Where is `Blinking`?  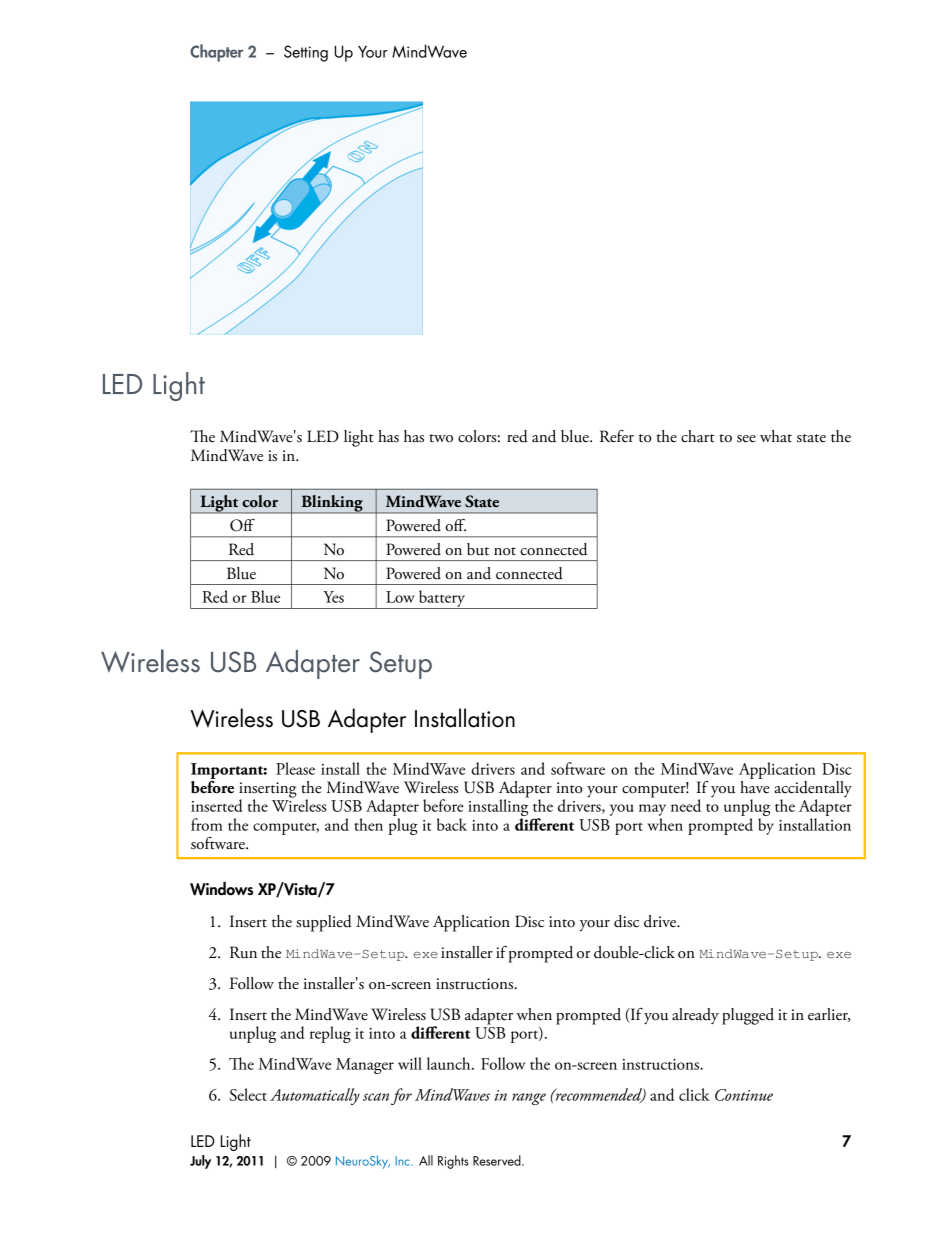
Blinking is located at coordinates (332, 504).
